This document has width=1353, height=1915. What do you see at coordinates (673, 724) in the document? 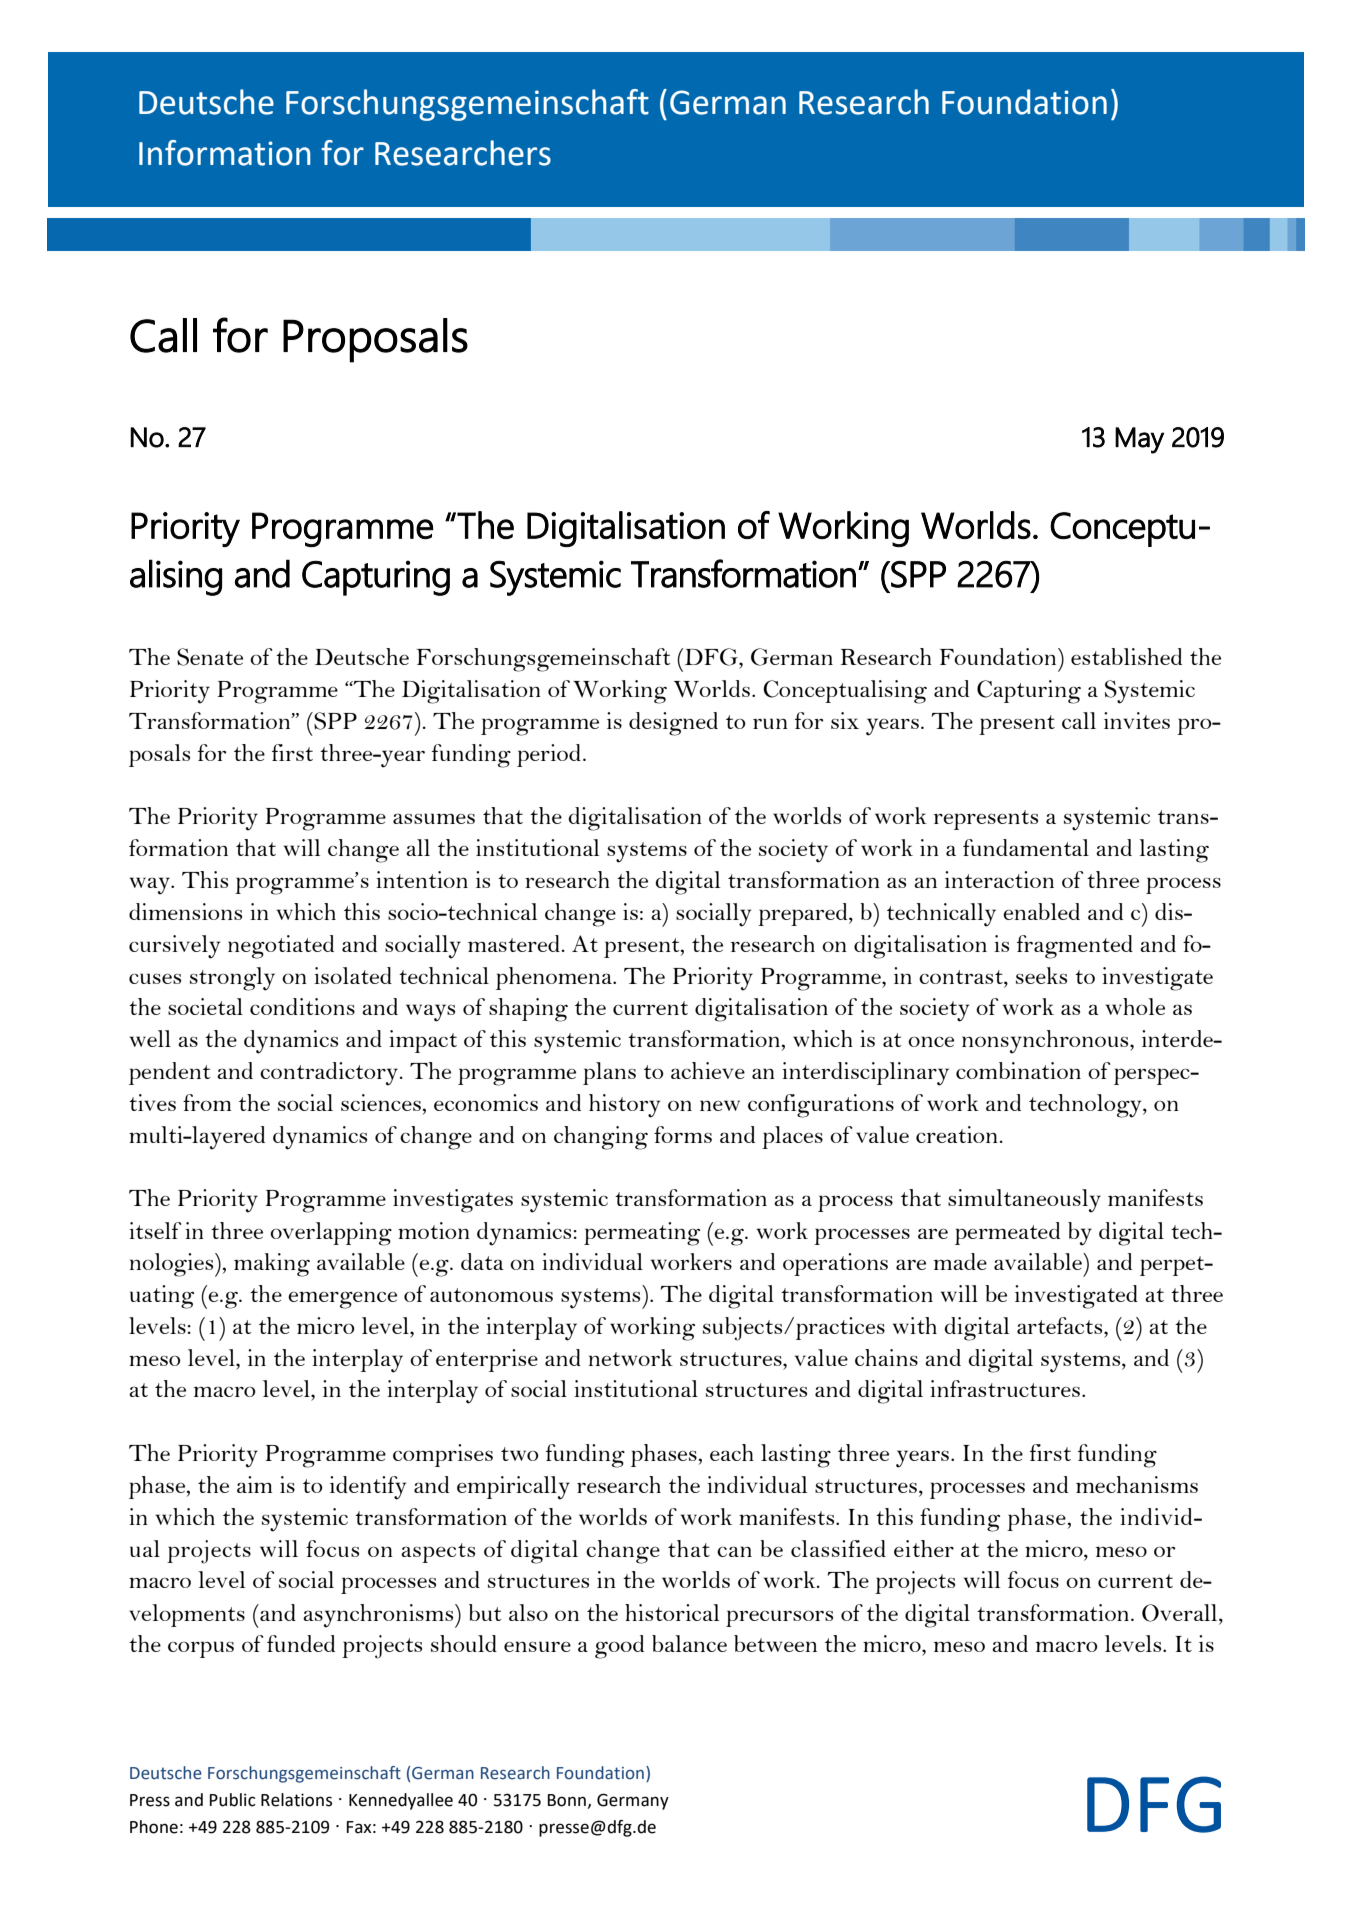
I see `designed` at bounding box center [673, 724].
